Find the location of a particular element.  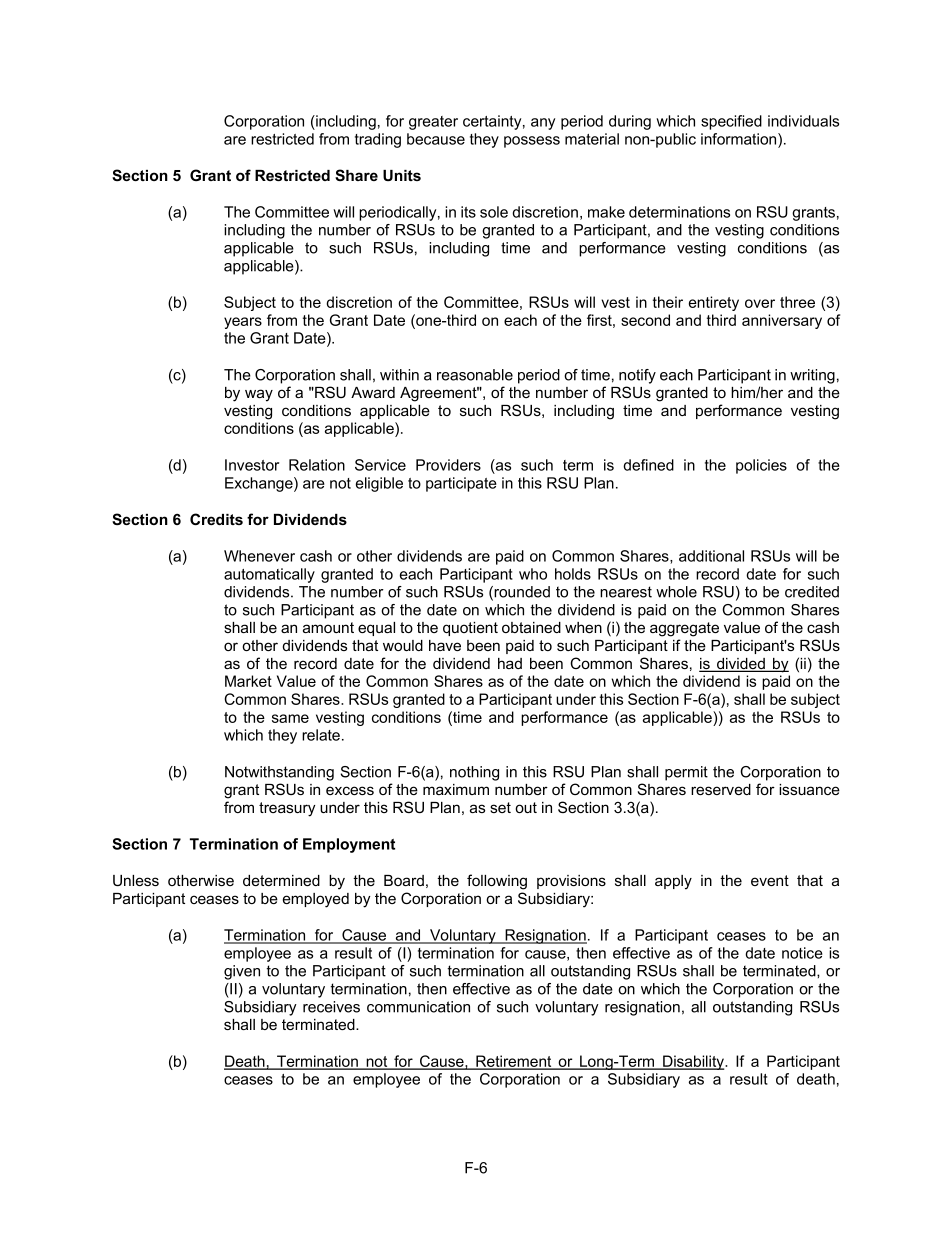

writing is located at coordinates (812, 376).
